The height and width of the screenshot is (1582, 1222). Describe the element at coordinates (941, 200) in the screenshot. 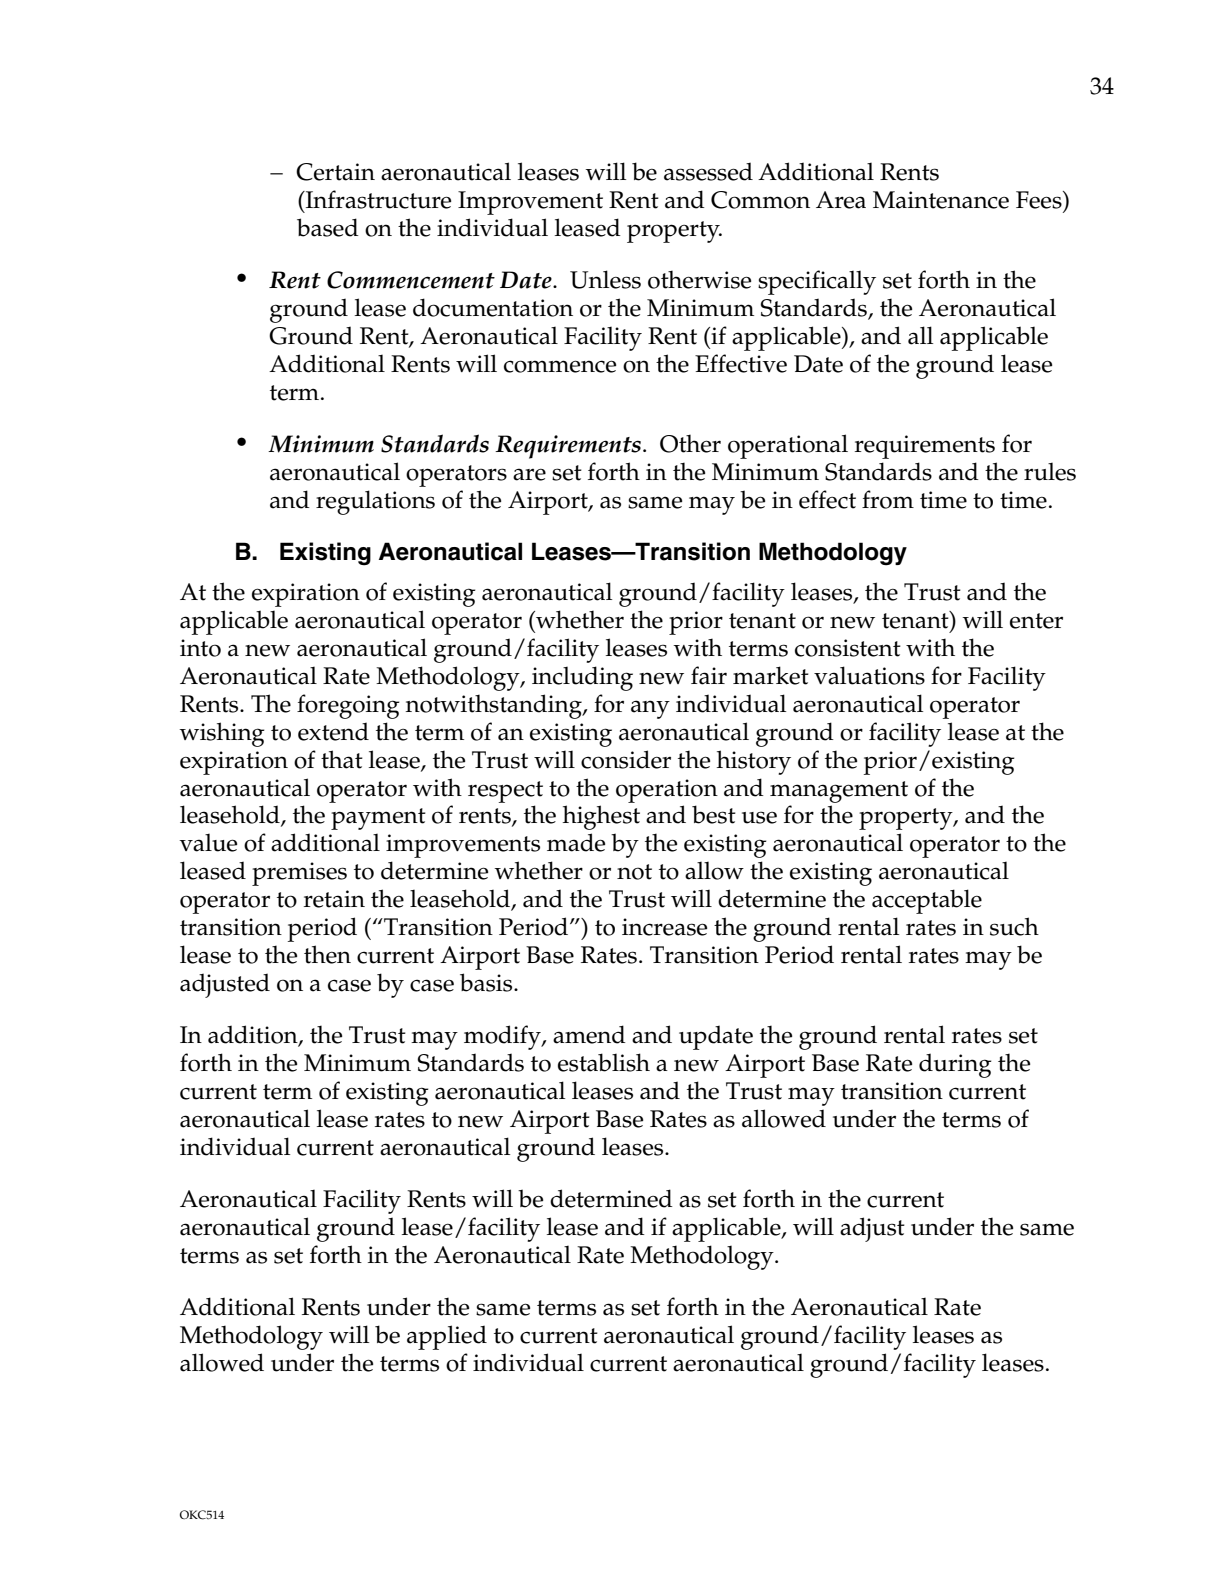

I see `Maintenance` at that location.
